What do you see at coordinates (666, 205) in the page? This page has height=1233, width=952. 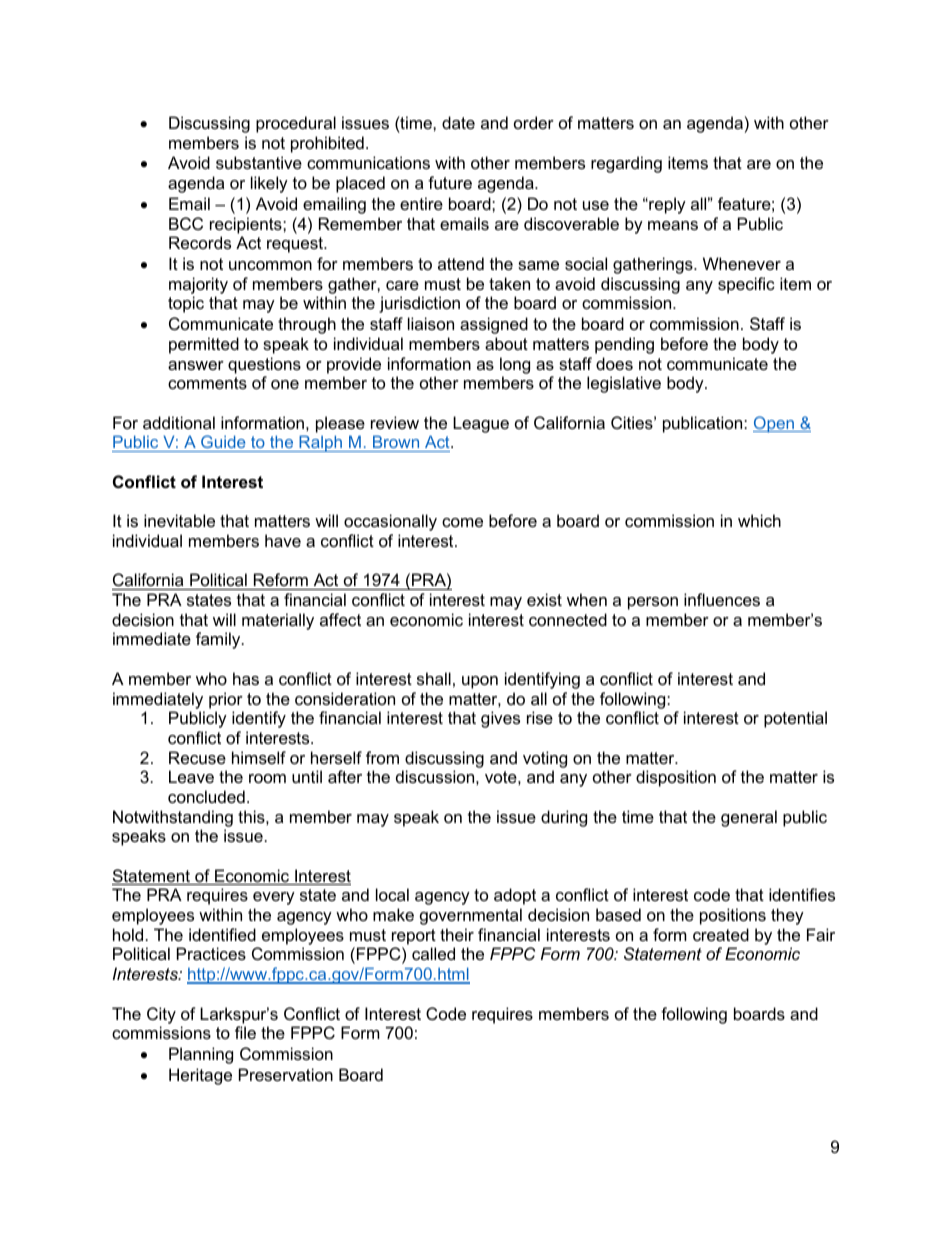 I see `reply` at bounding box center [666, 205].
